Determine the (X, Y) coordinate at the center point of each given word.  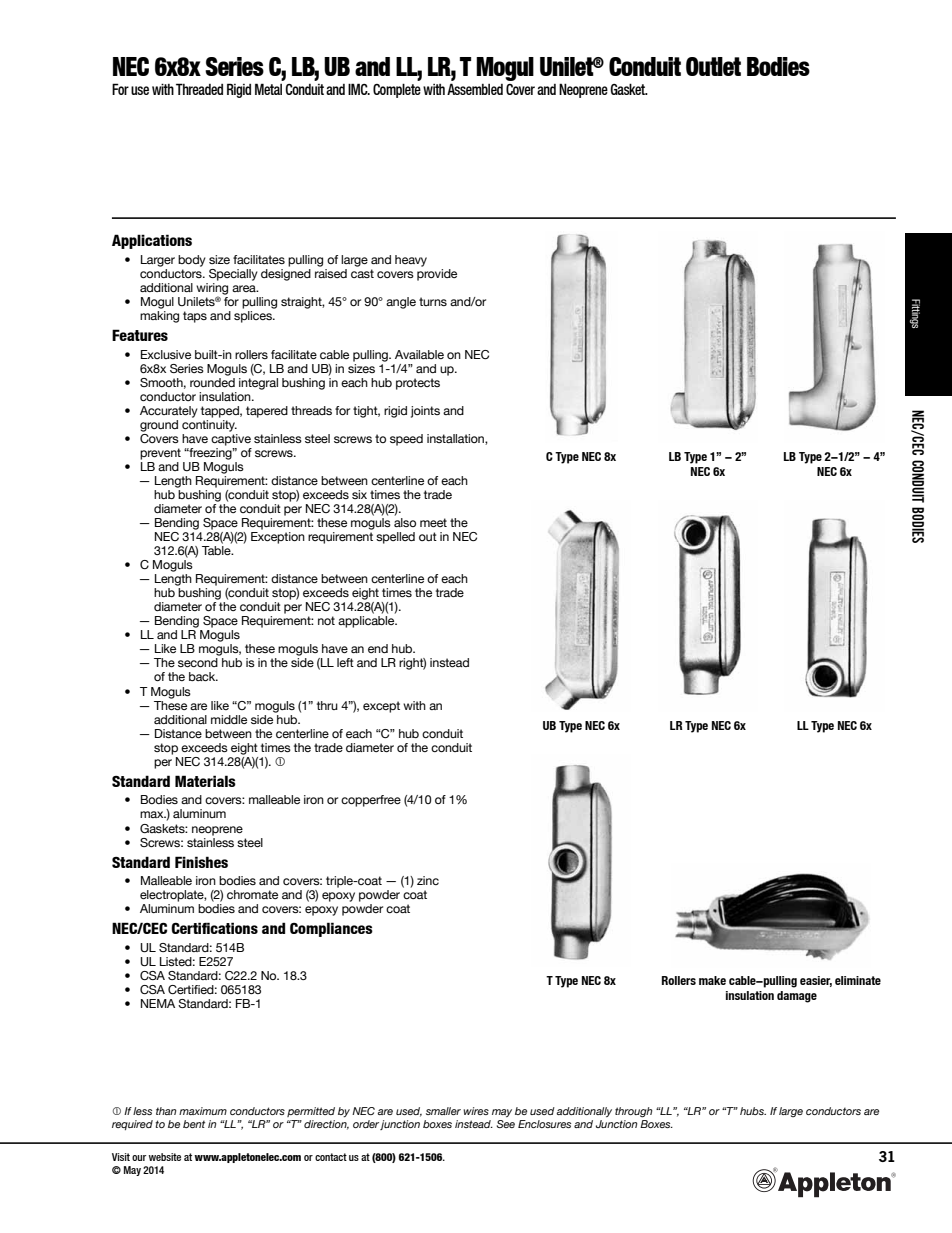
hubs (753, 1111)
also (405, 522)
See (506, 1124)
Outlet (713, 66)
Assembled (475, 89)
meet (433, 522)
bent (194, 1124)
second (198, 662)
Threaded (199, 89)
